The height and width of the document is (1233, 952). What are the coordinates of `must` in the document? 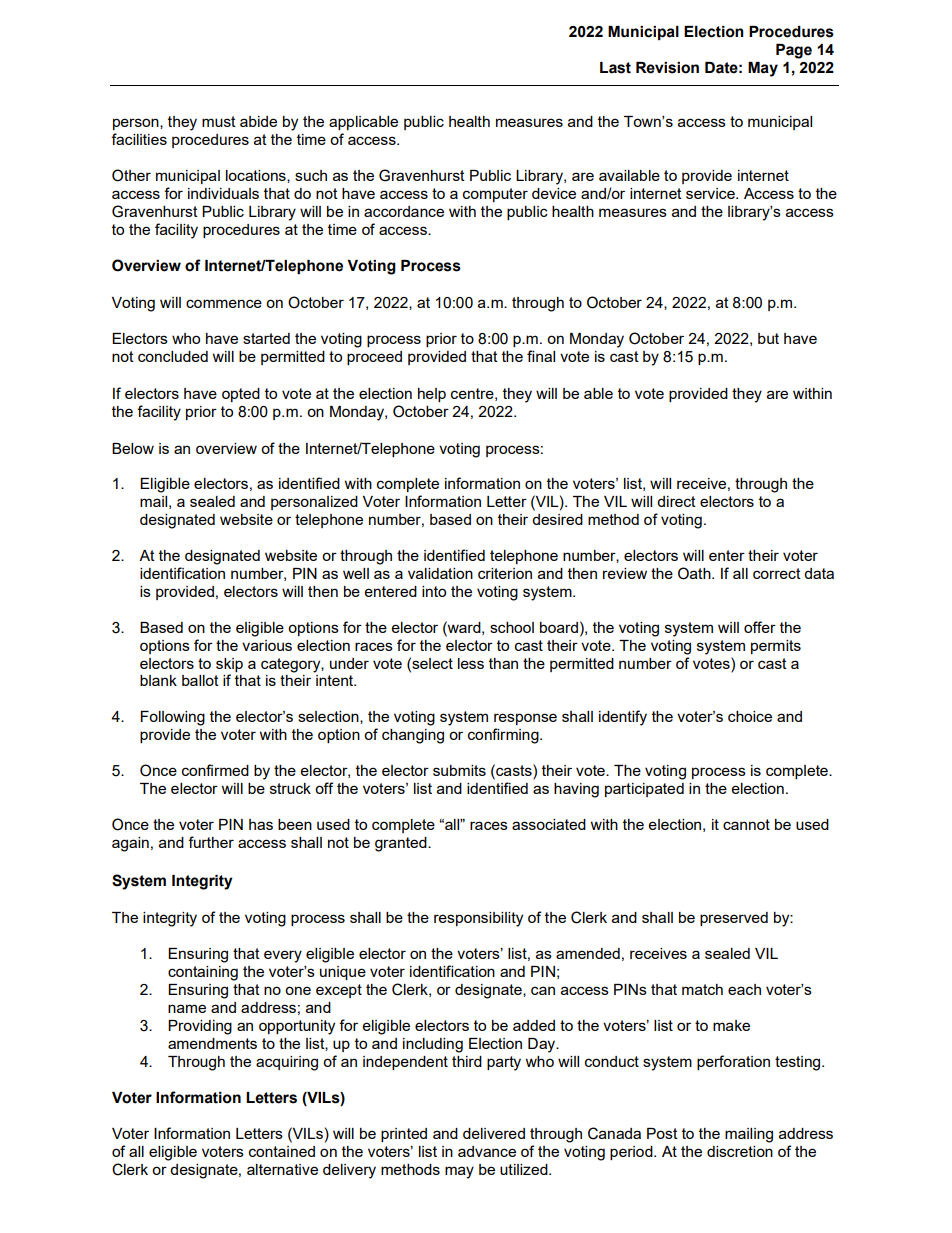 It's located at (219, 121).
